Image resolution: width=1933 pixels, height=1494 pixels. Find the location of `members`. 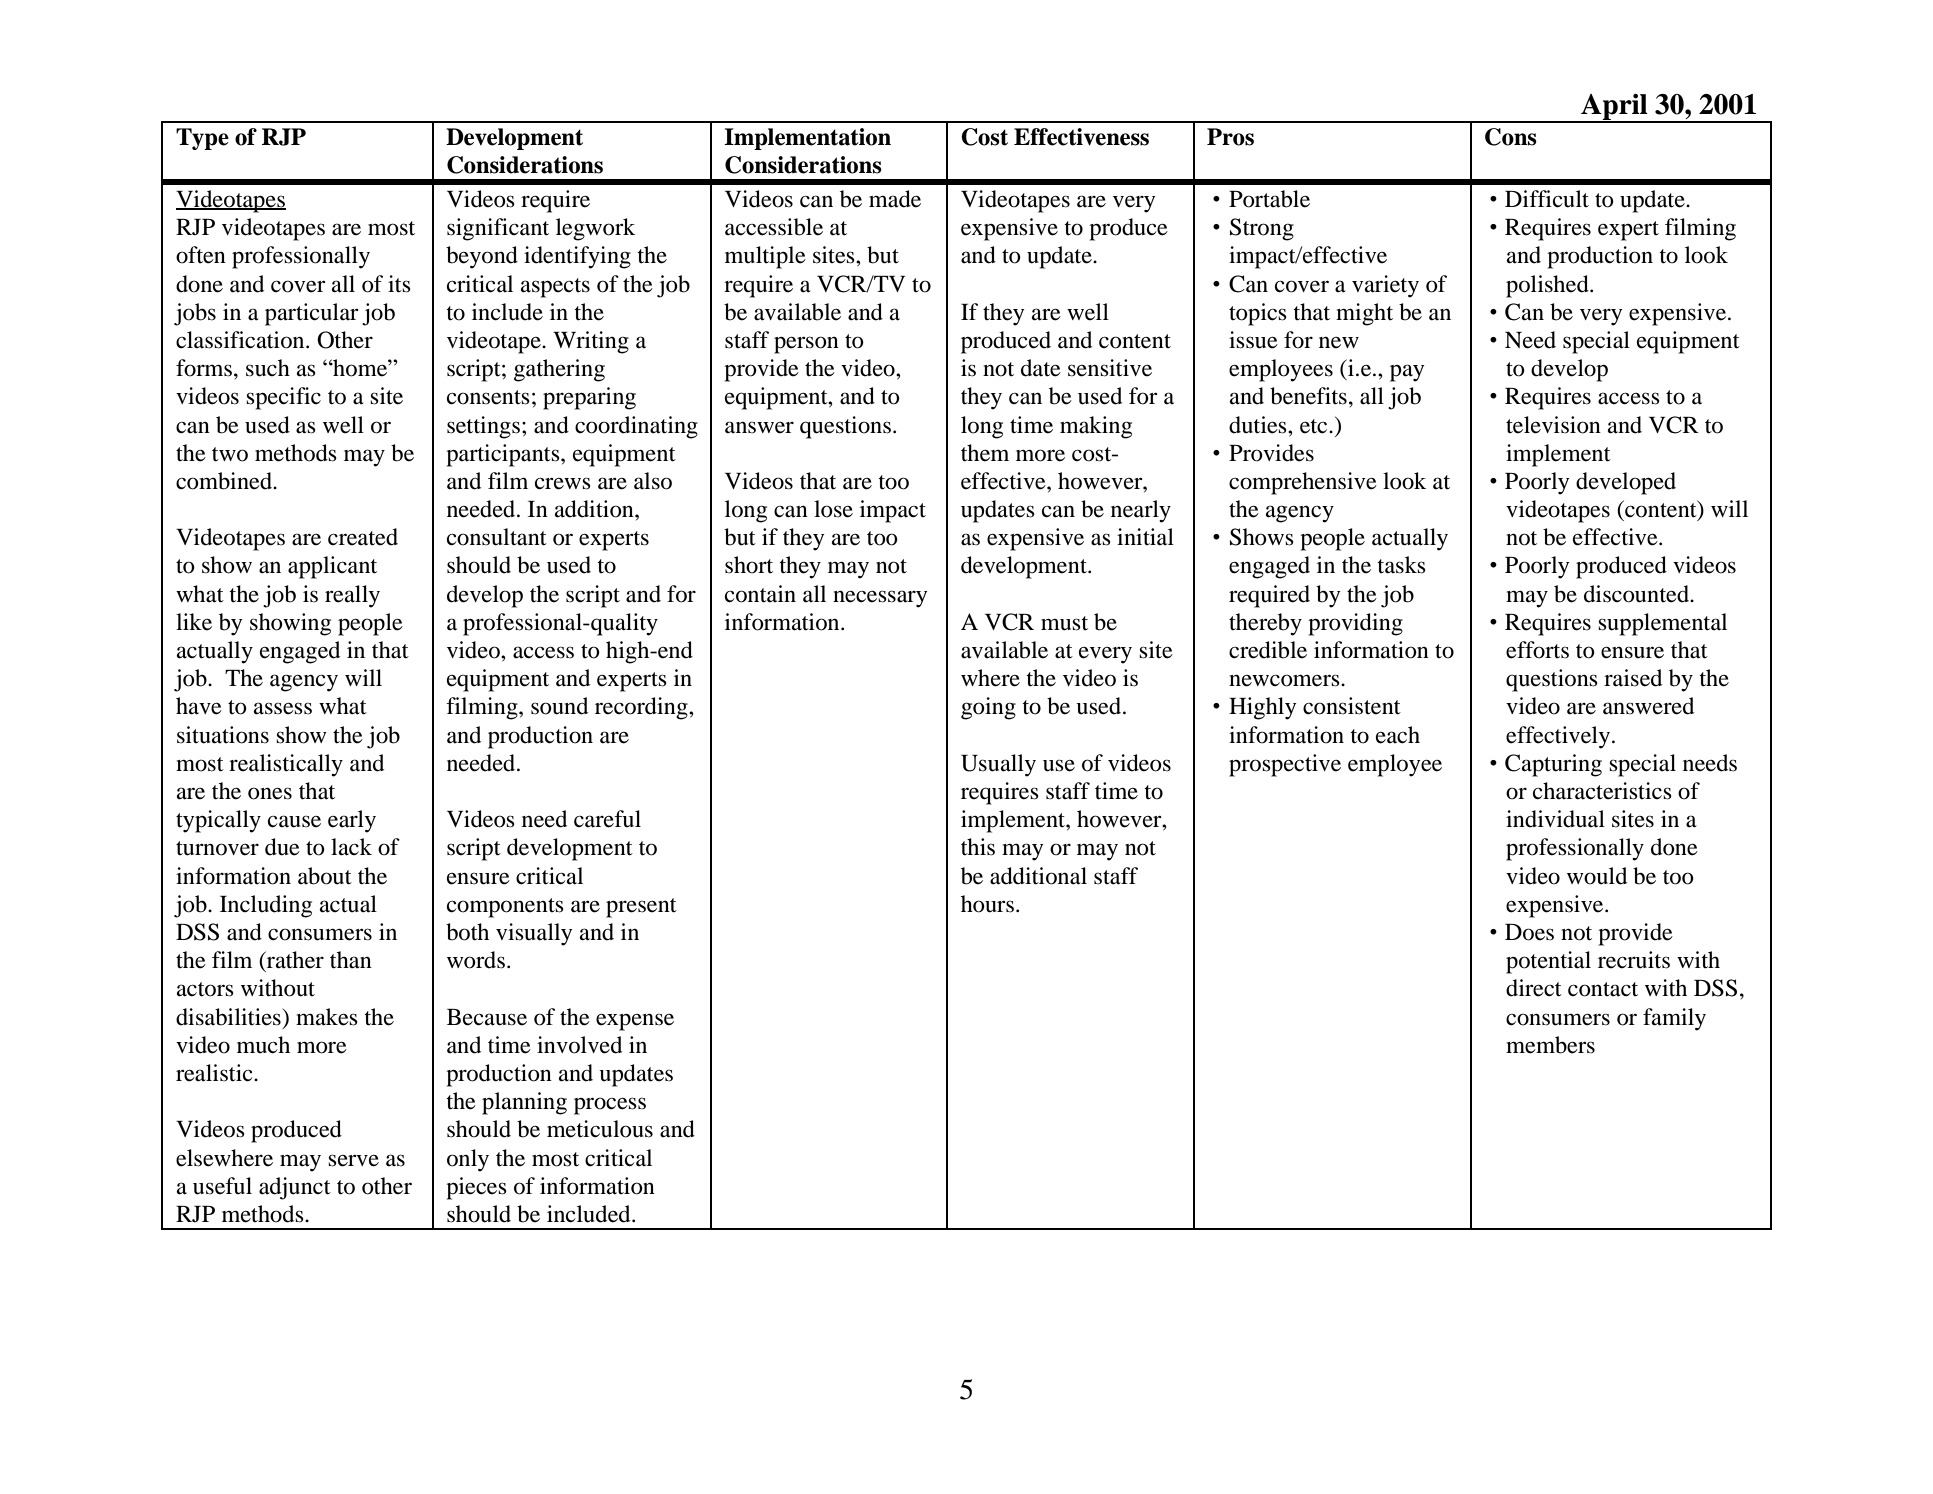

members is located at coordinates (1550, 1045).
